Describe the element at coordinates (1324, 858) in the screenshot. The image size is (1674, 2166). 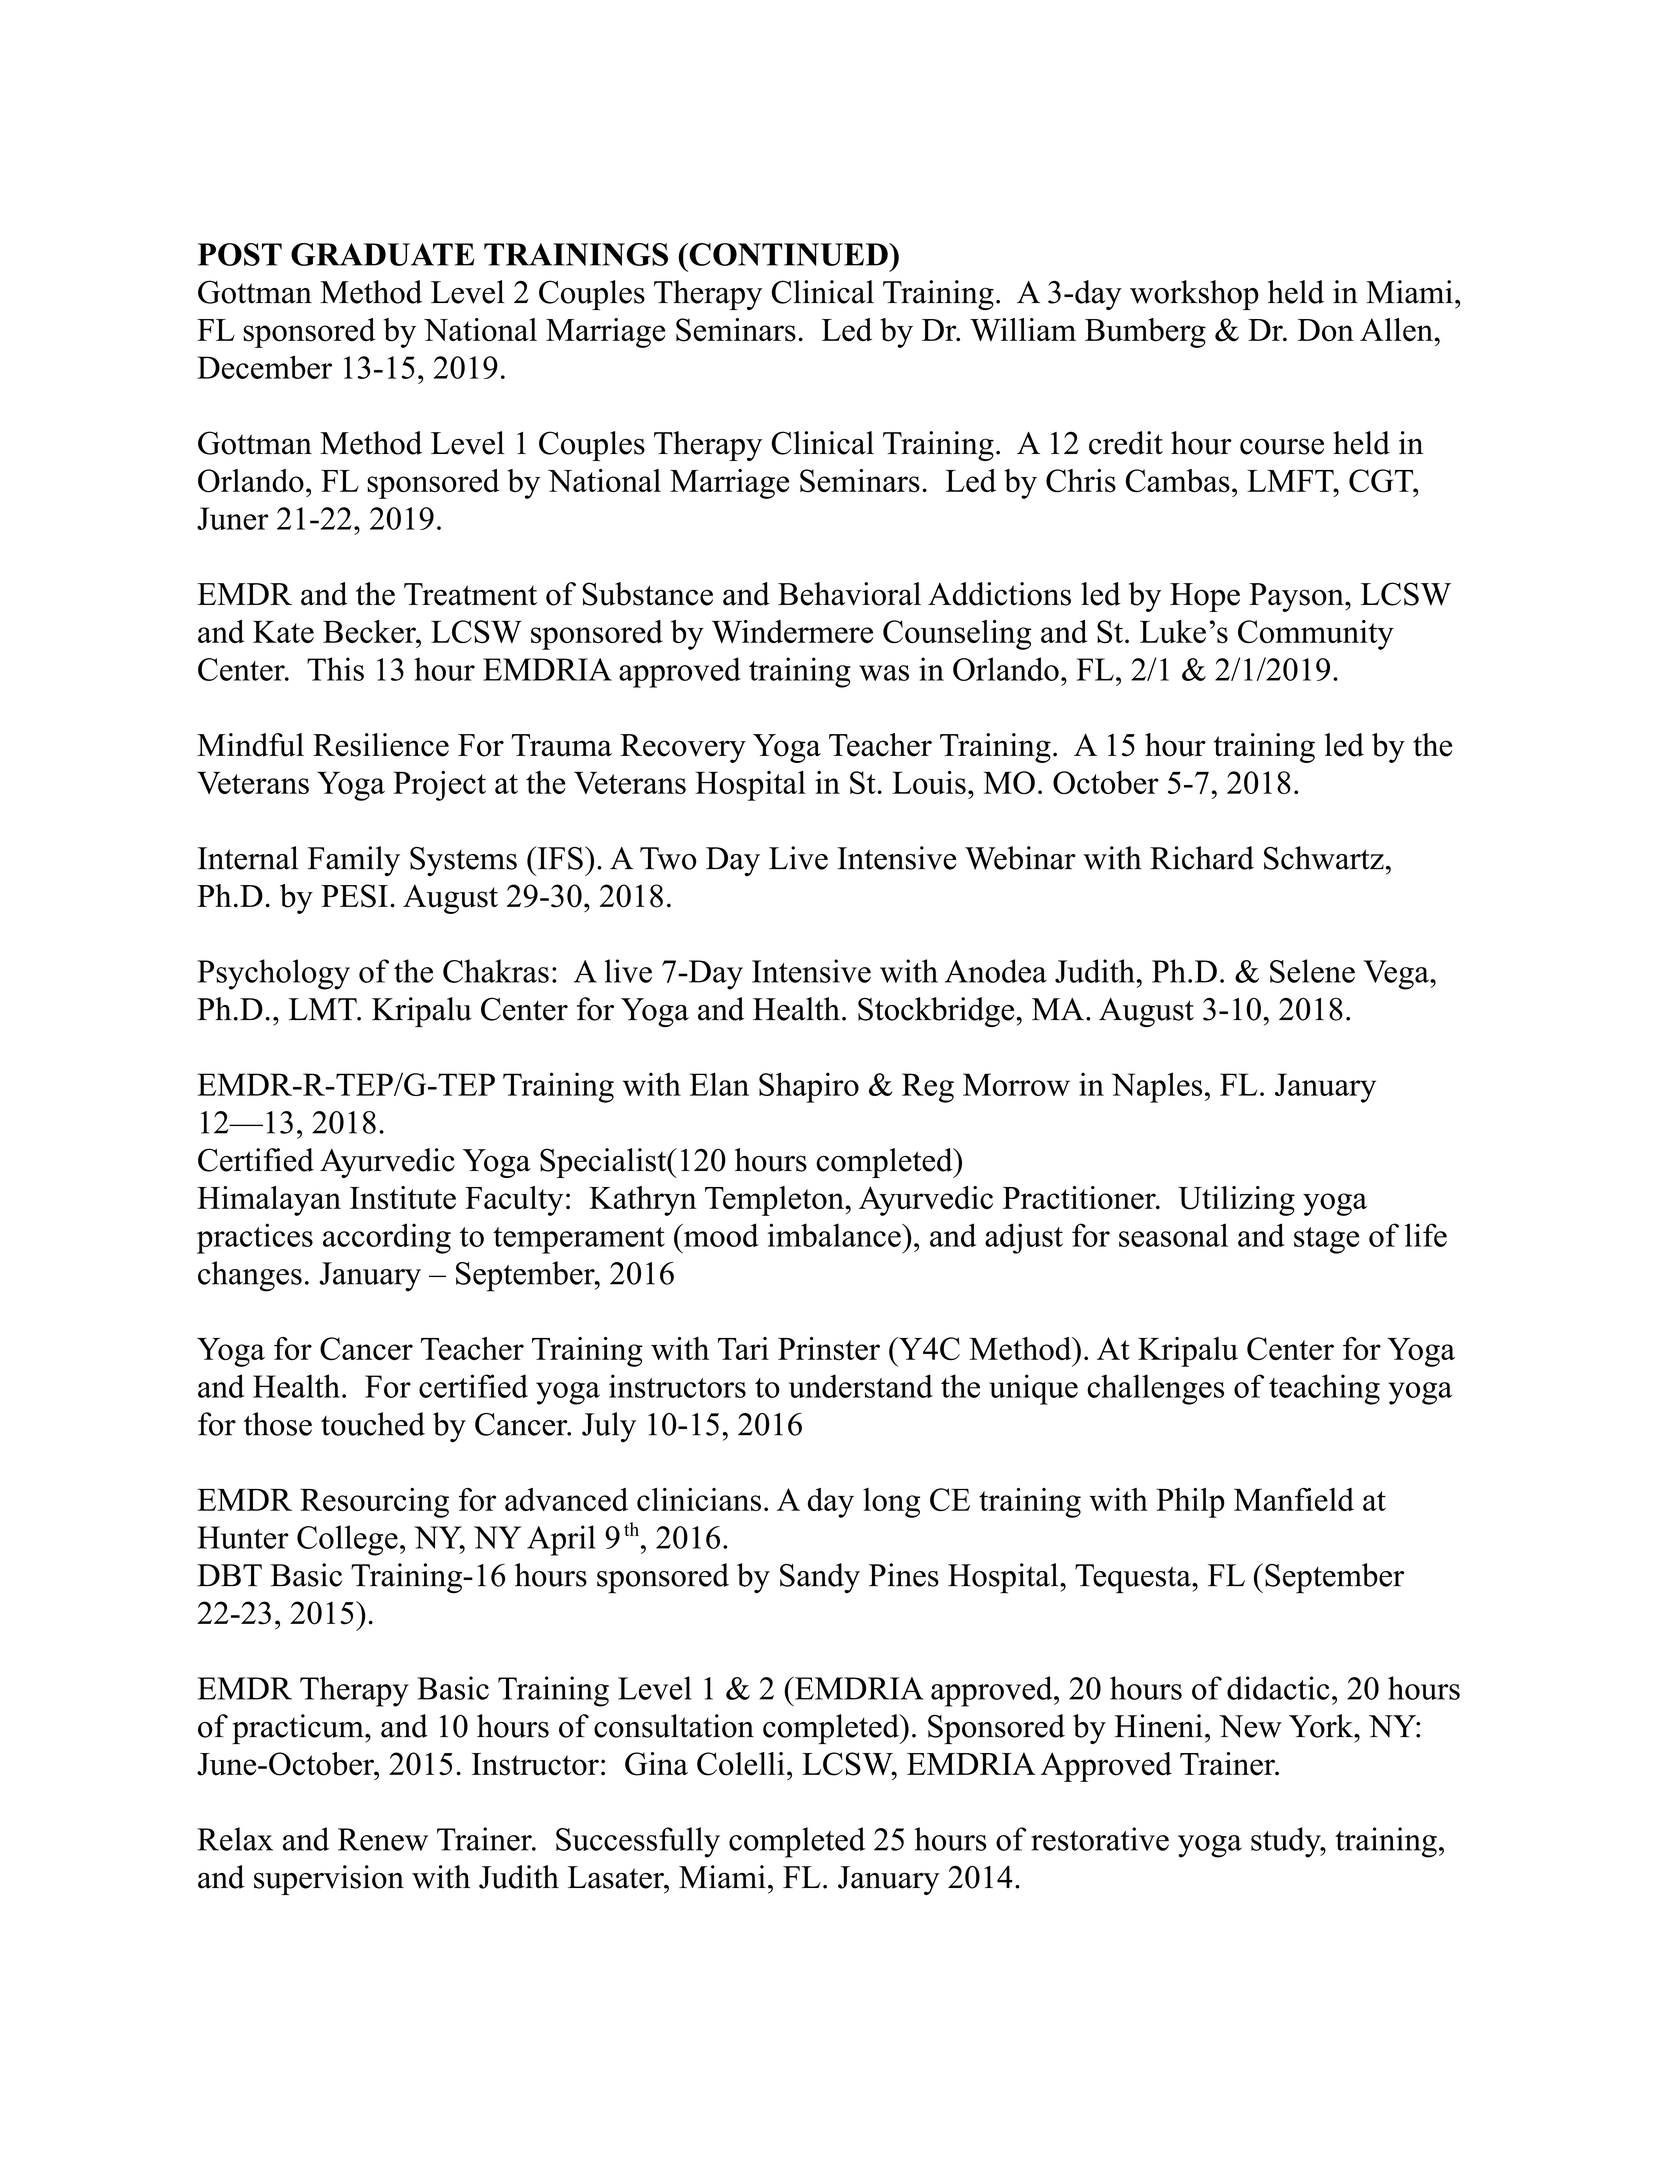
I see `Schwartz` at that location.
